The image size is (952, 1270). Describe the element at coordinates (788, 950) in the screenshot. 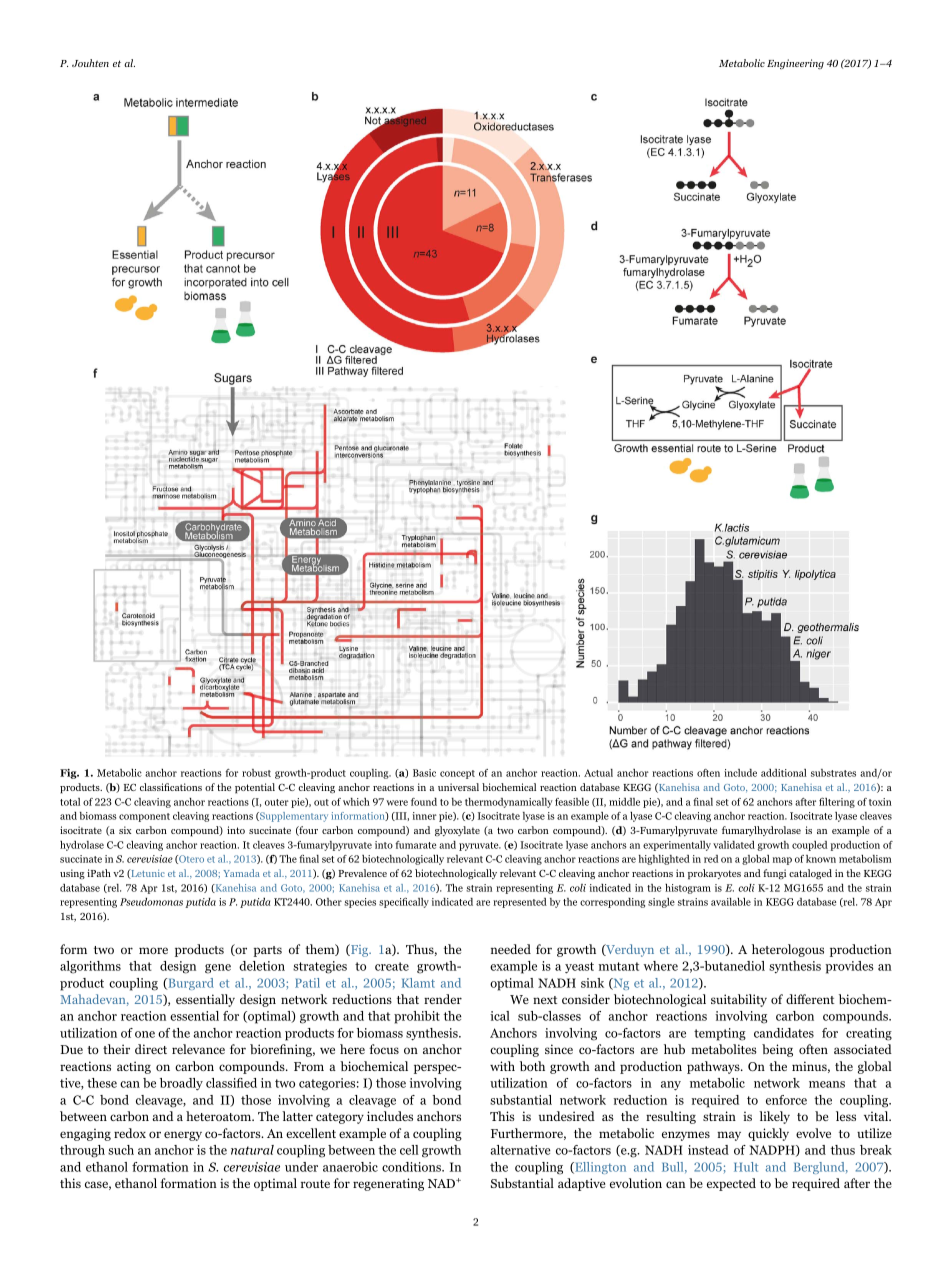

I see `heterologous` at that location.
